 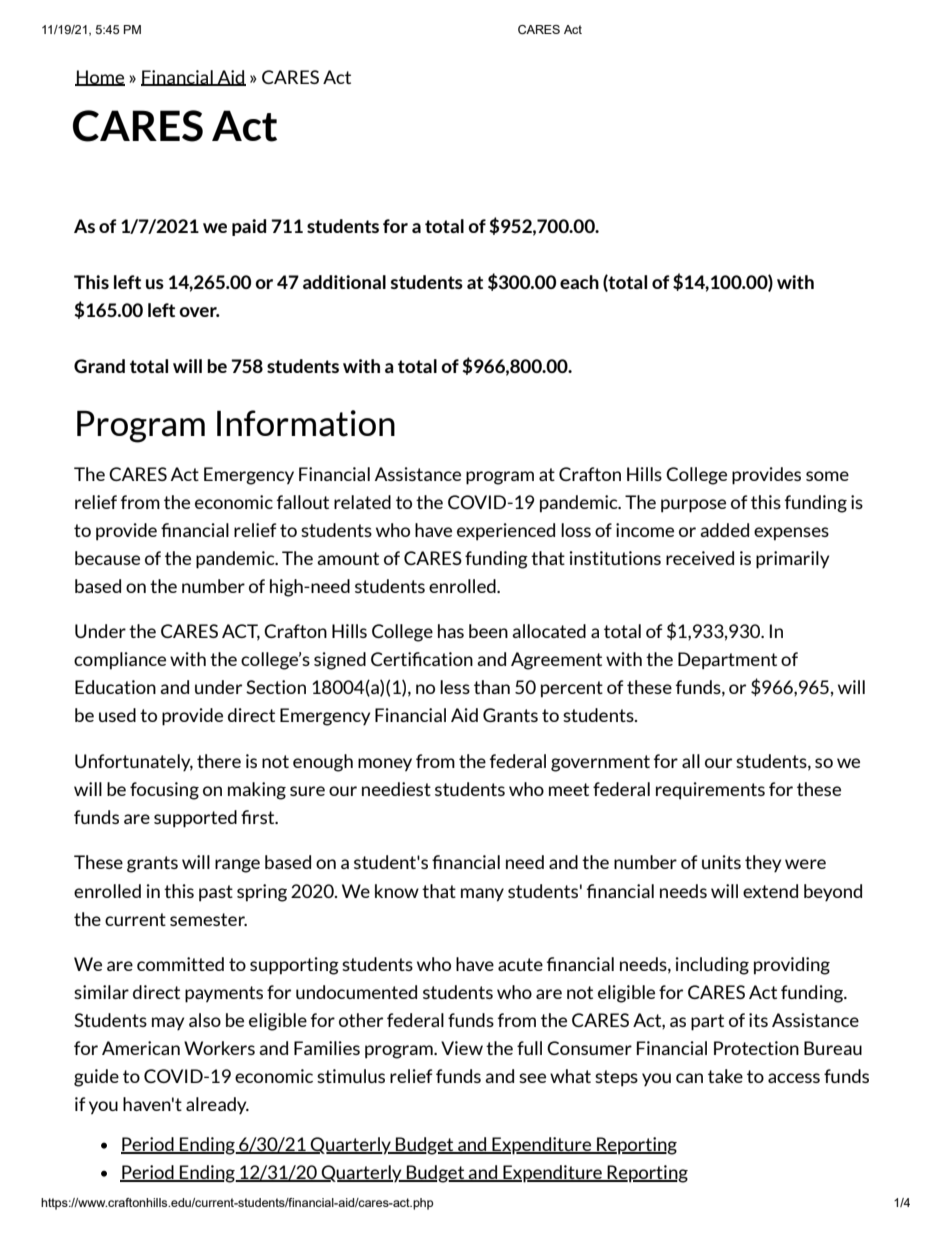 I want to click on money, so click(x=385, y=765).
